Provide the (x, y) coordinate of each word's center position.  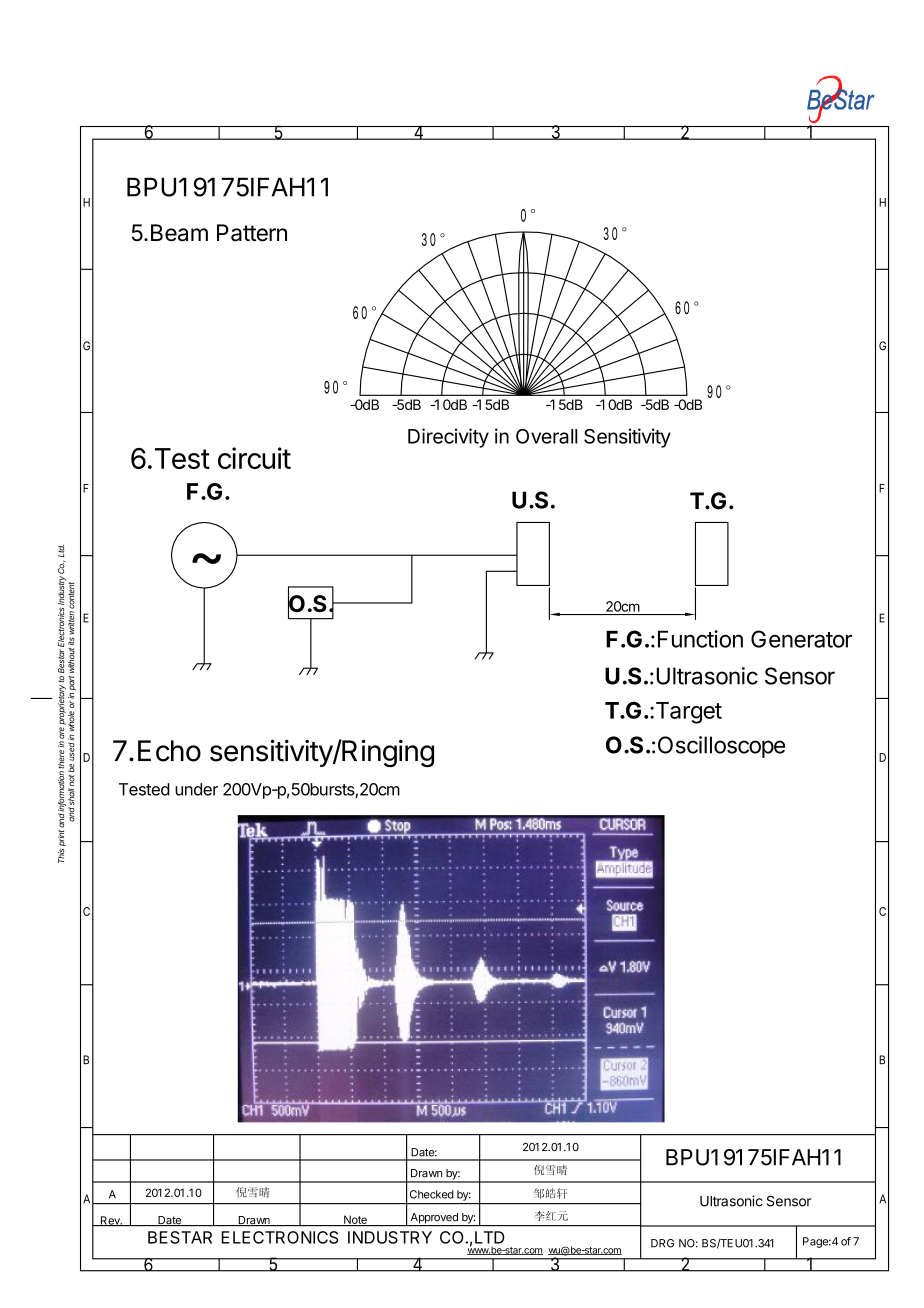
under (196, 789)
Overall (547, 436)
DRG (662, 1243)
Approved (434, 1219)
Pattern (252, 233)
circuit (254, 458)
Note (355, 1220)
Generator (801, 639)
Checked (432, 1194)
